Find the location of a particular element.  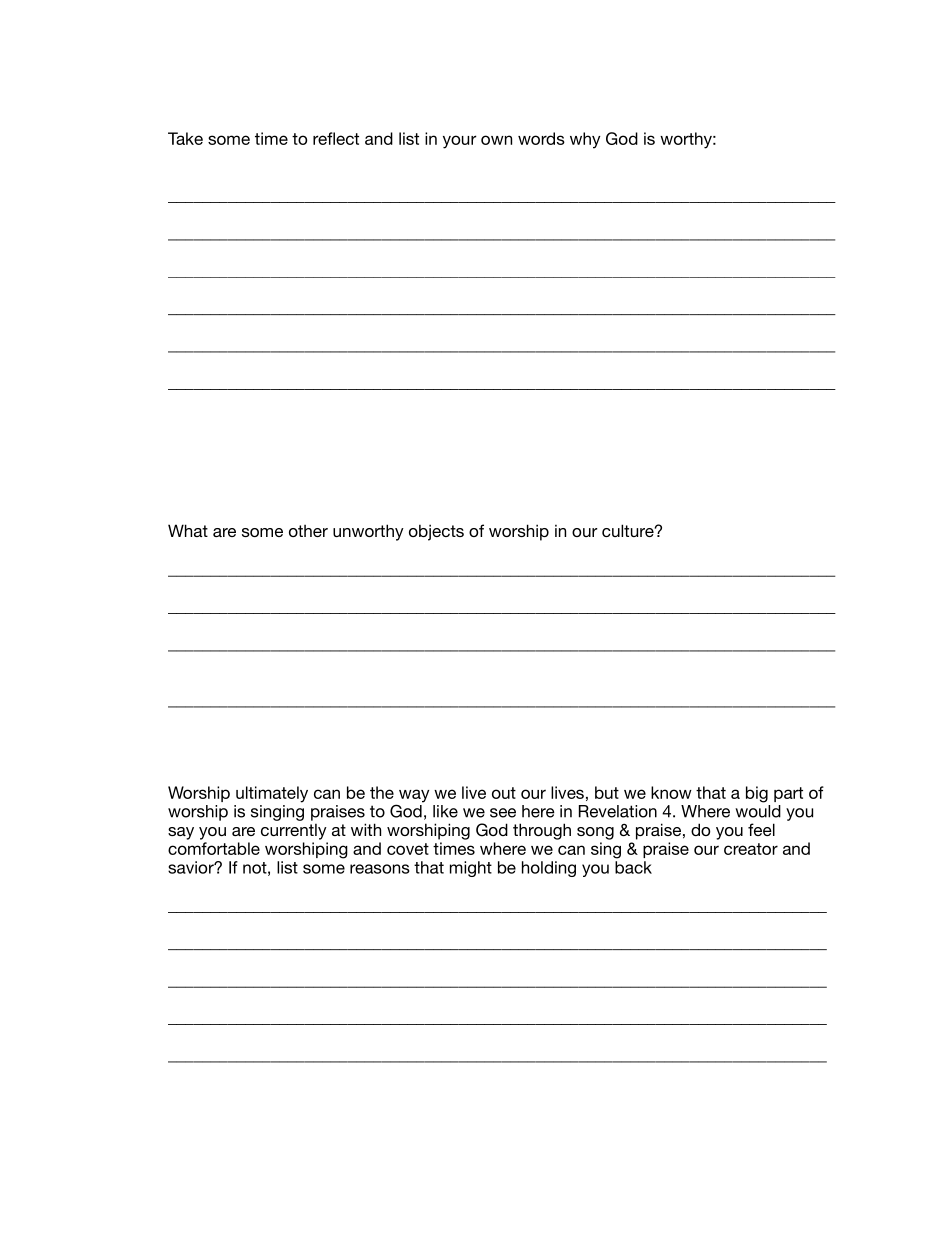

Take is located at coordinates (185, 138).
